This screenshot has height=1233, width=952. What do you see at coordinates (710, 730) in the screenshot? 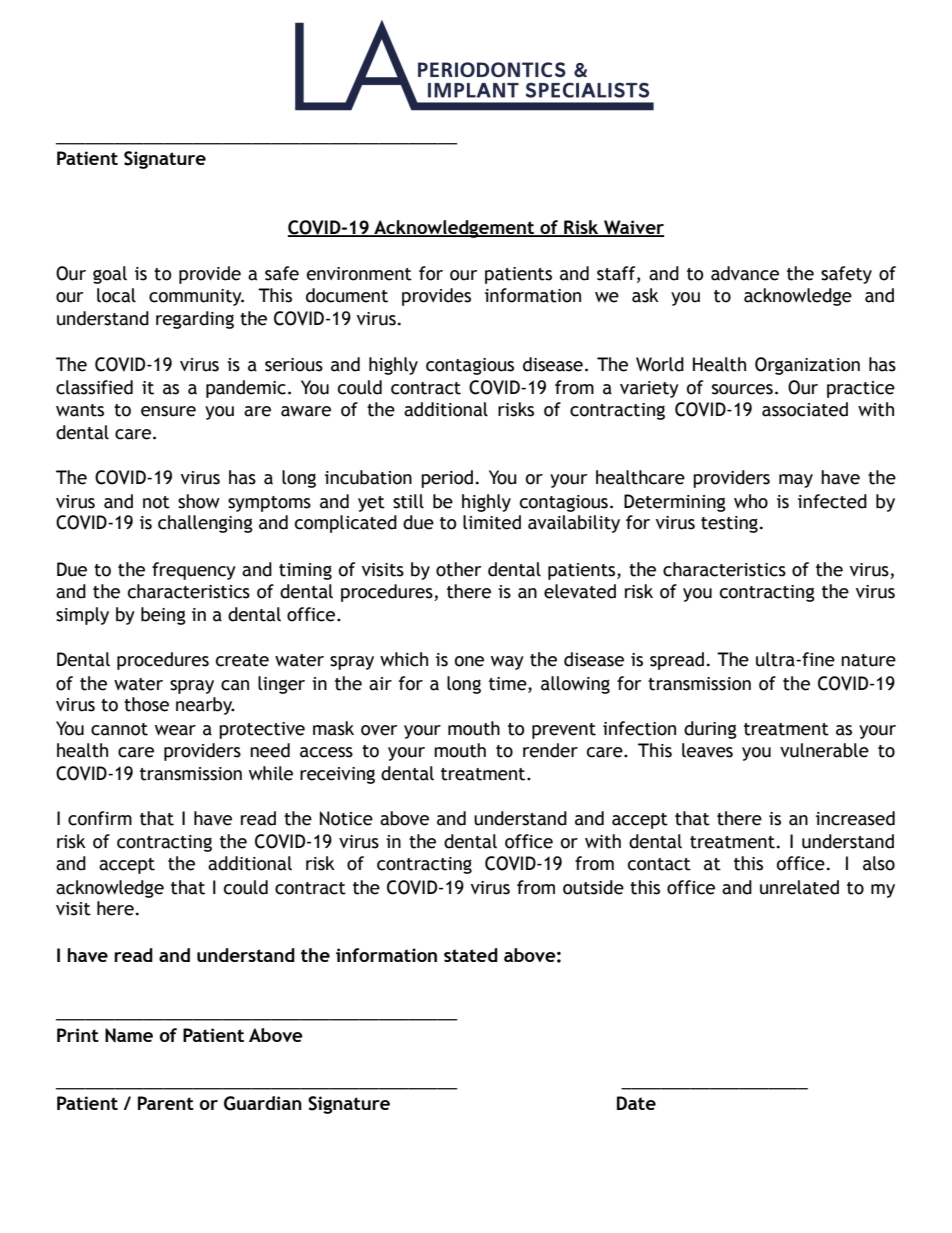
I see `during` at bounding box center [710, 730].
